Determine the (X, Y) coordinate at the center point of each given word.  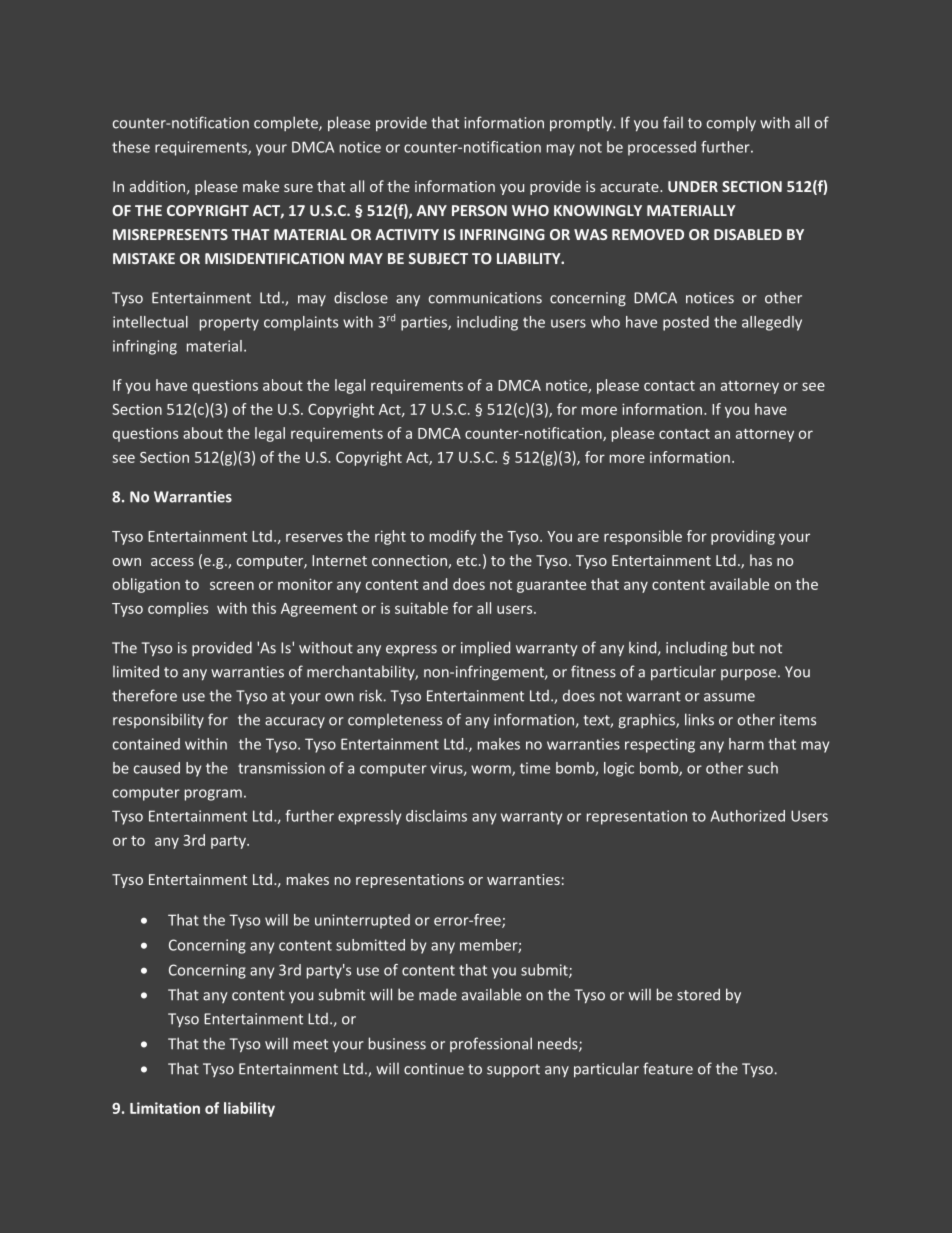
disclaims (436, 816)
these (131, 147)
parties (425, 323)
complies (178, 609)
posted (686, 323)
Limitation (165, 1108)
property (229, 324)
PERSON (479, 210)
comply (731, 124)
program (213, 795)
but (744, 647)
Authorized (748, 816)
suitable (421, 608)
